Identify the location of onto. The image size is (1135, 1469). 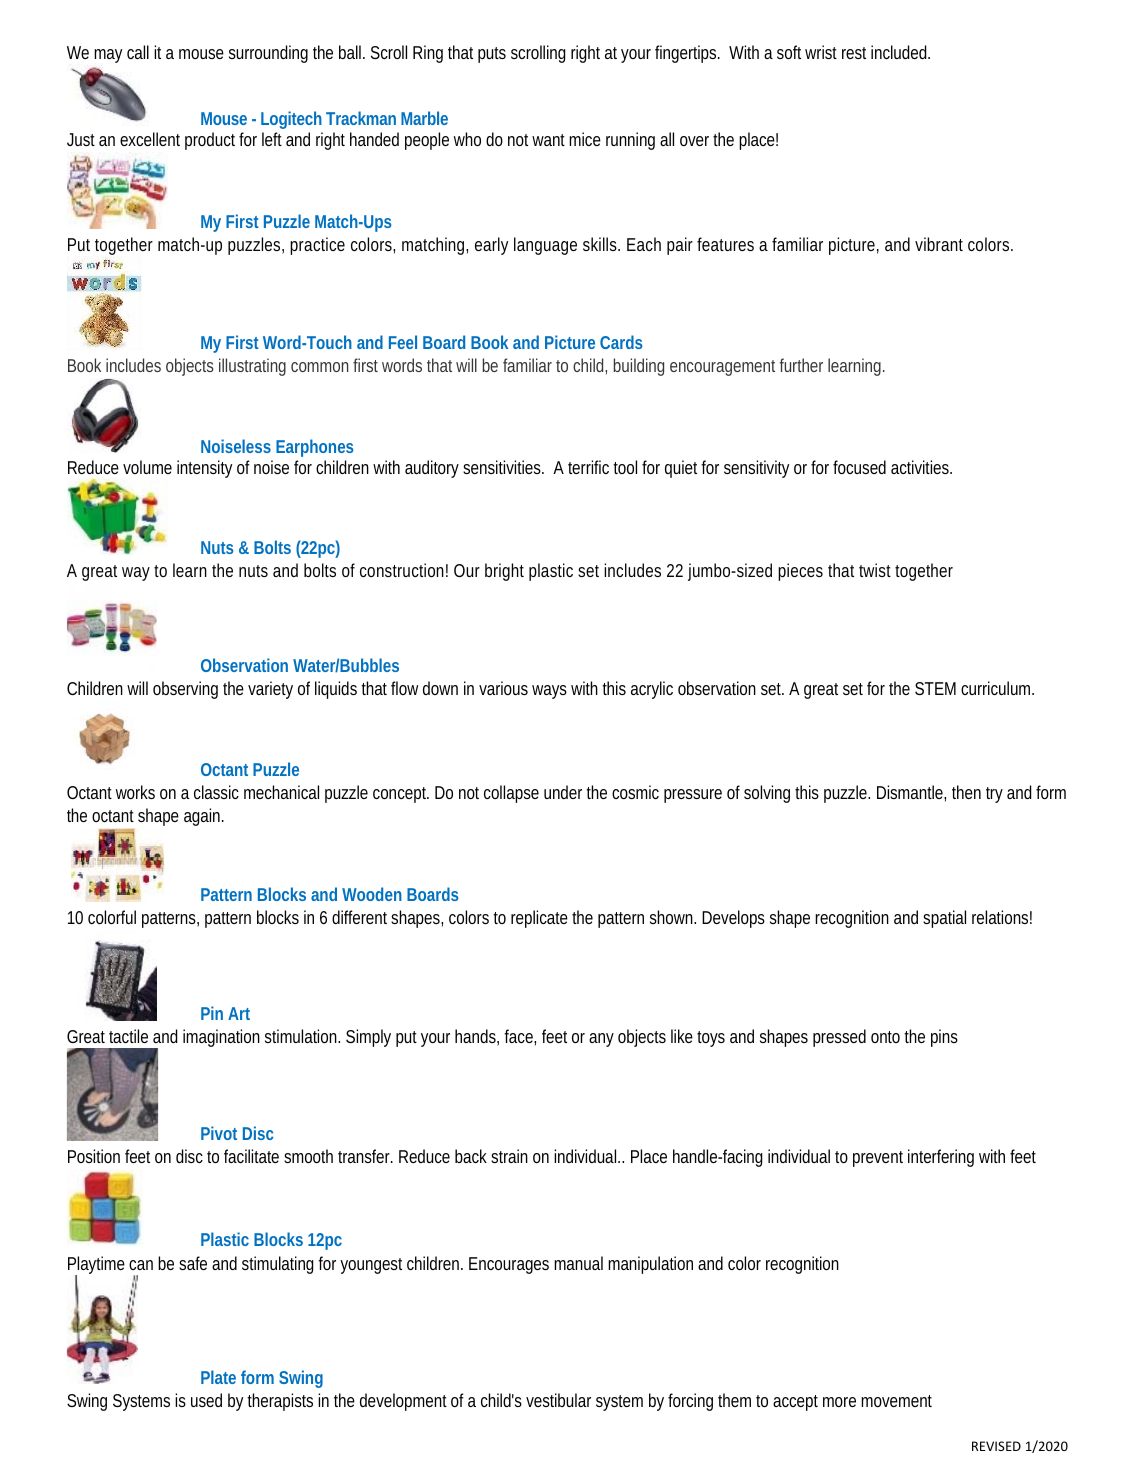
(885, 1037).
